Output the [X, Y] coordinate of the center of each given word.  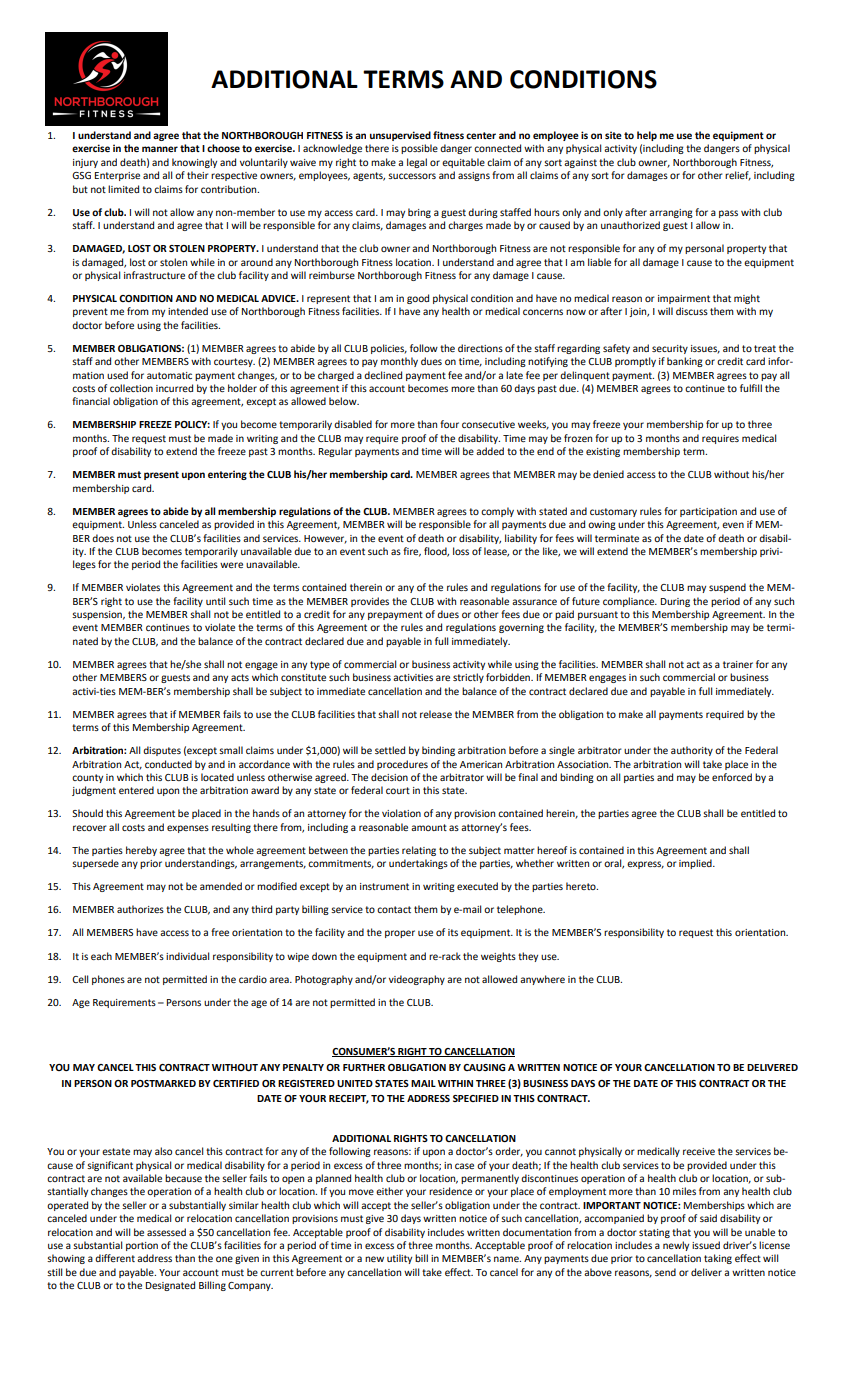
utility [399, 1259]
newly [676, 1246]
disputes [162, 751]
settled [390, 750]
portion [142, 1246]
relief [738, 176]
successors [412, 176]
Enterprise [117, 176]
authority [692, 751]
